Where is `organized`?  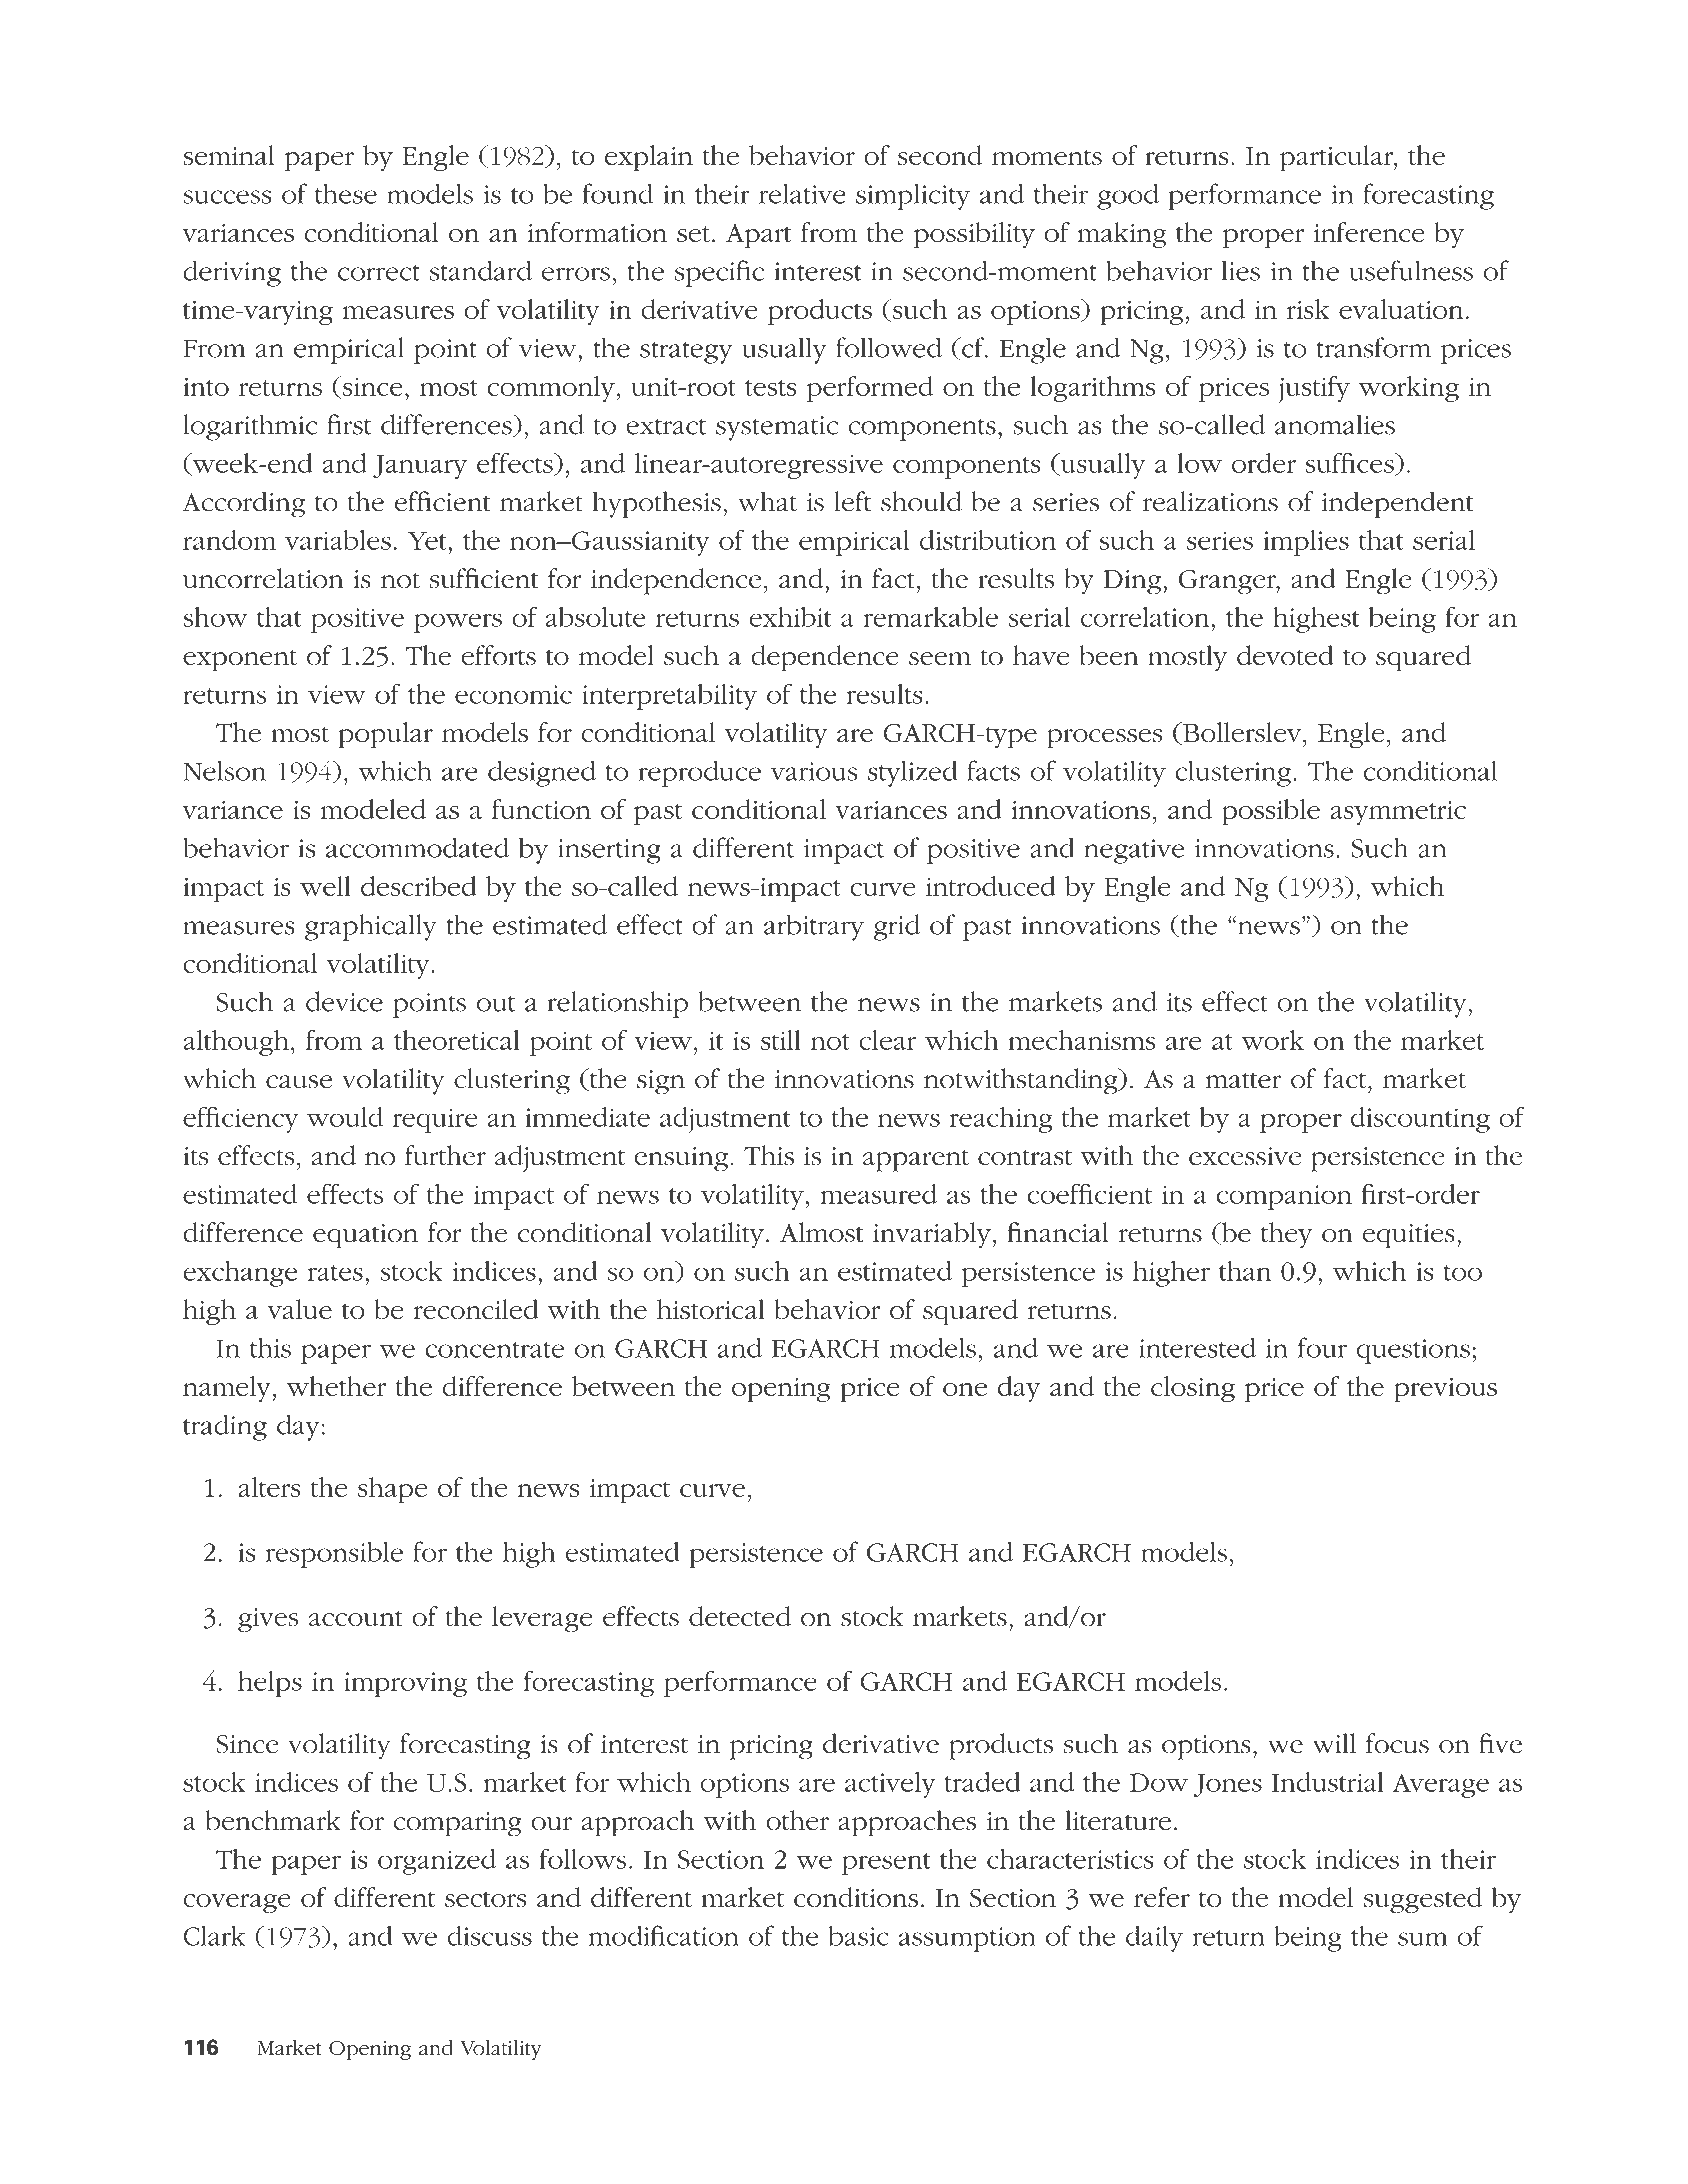
organized is located at coordinates (437, 1861).
